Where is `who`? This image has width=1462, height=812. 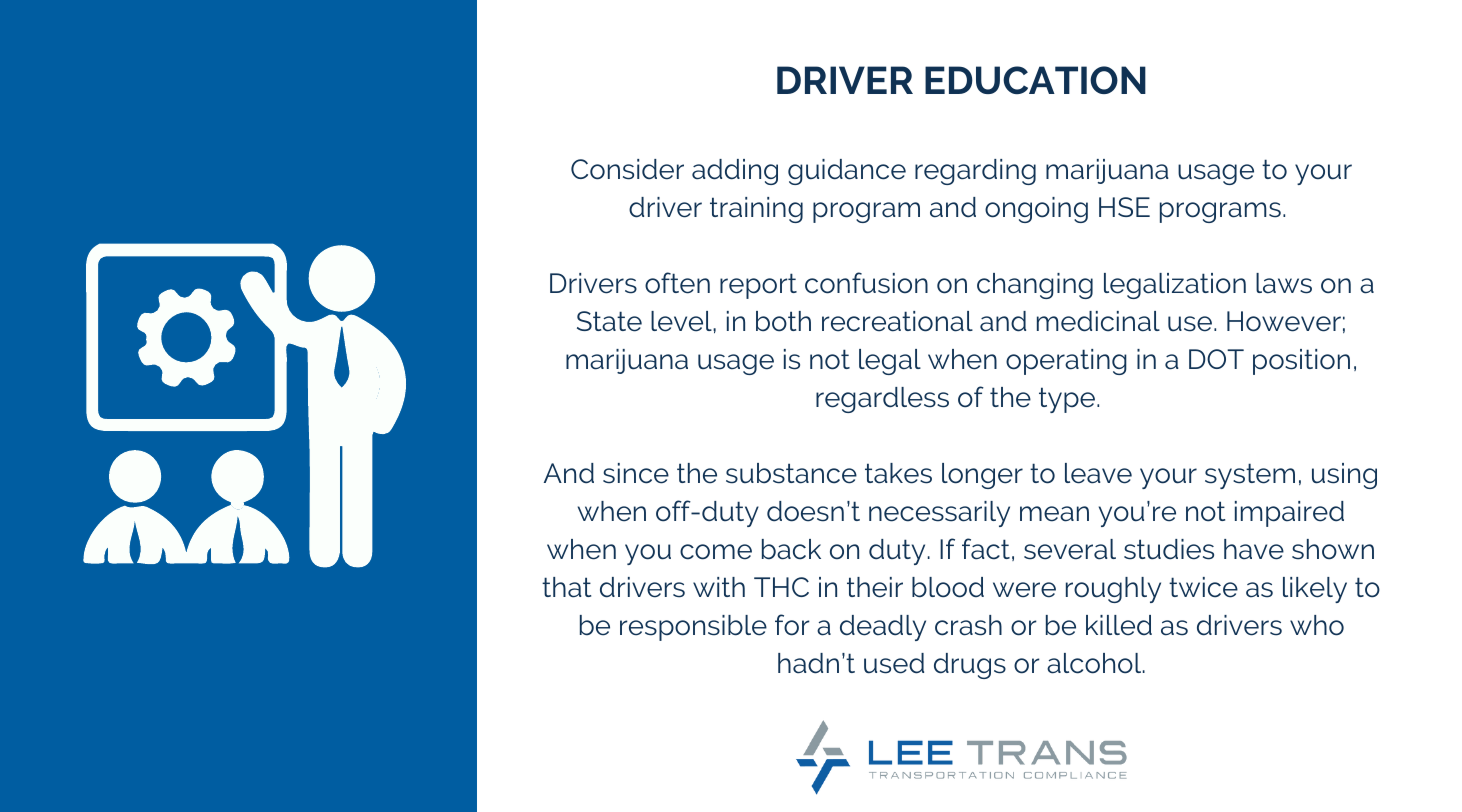 who is located at coordinates (1317, 625).
